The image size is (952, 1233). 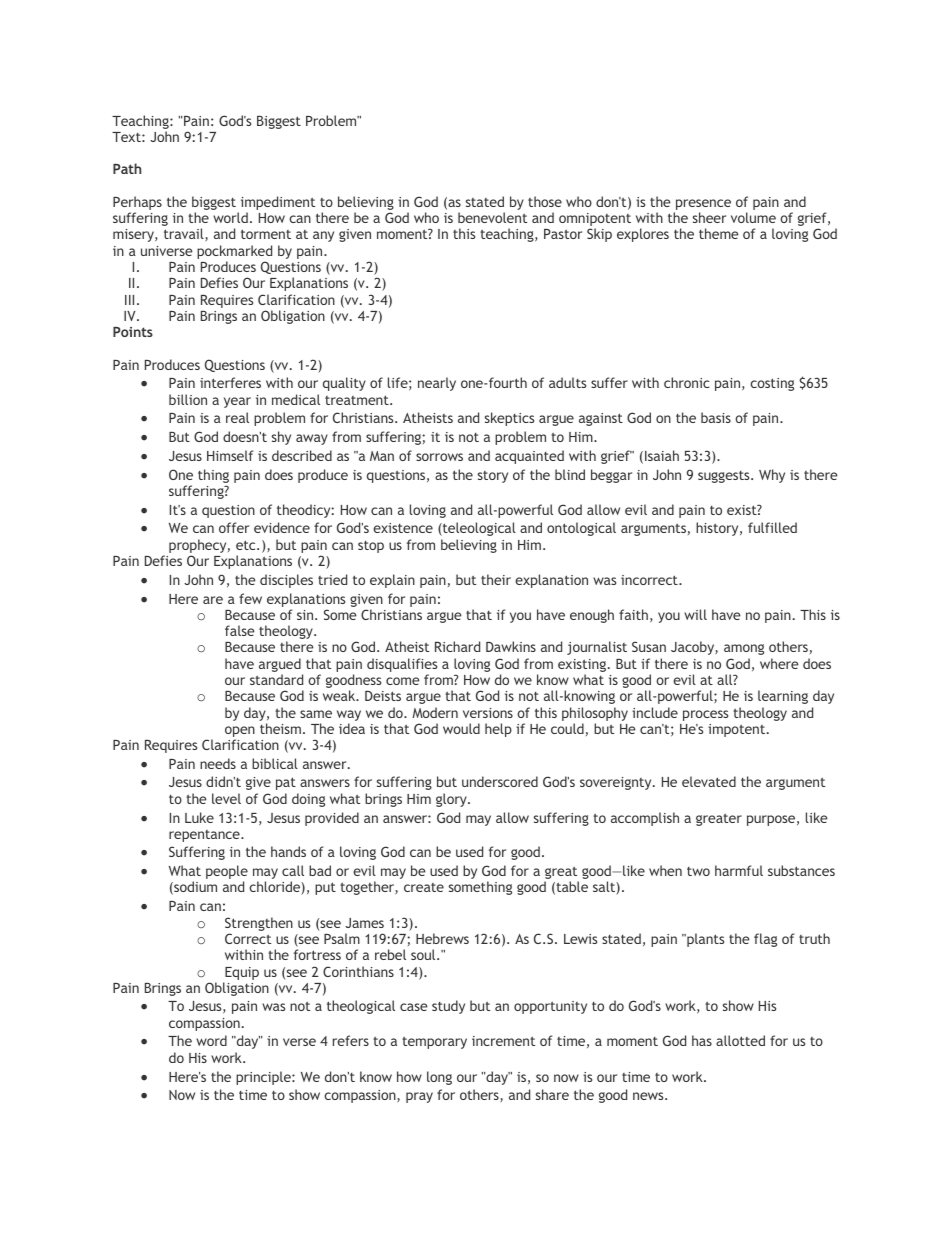 What do you see at coordinates (230, 217) in the image?
I see `world` at bounding box center [230, 217].
